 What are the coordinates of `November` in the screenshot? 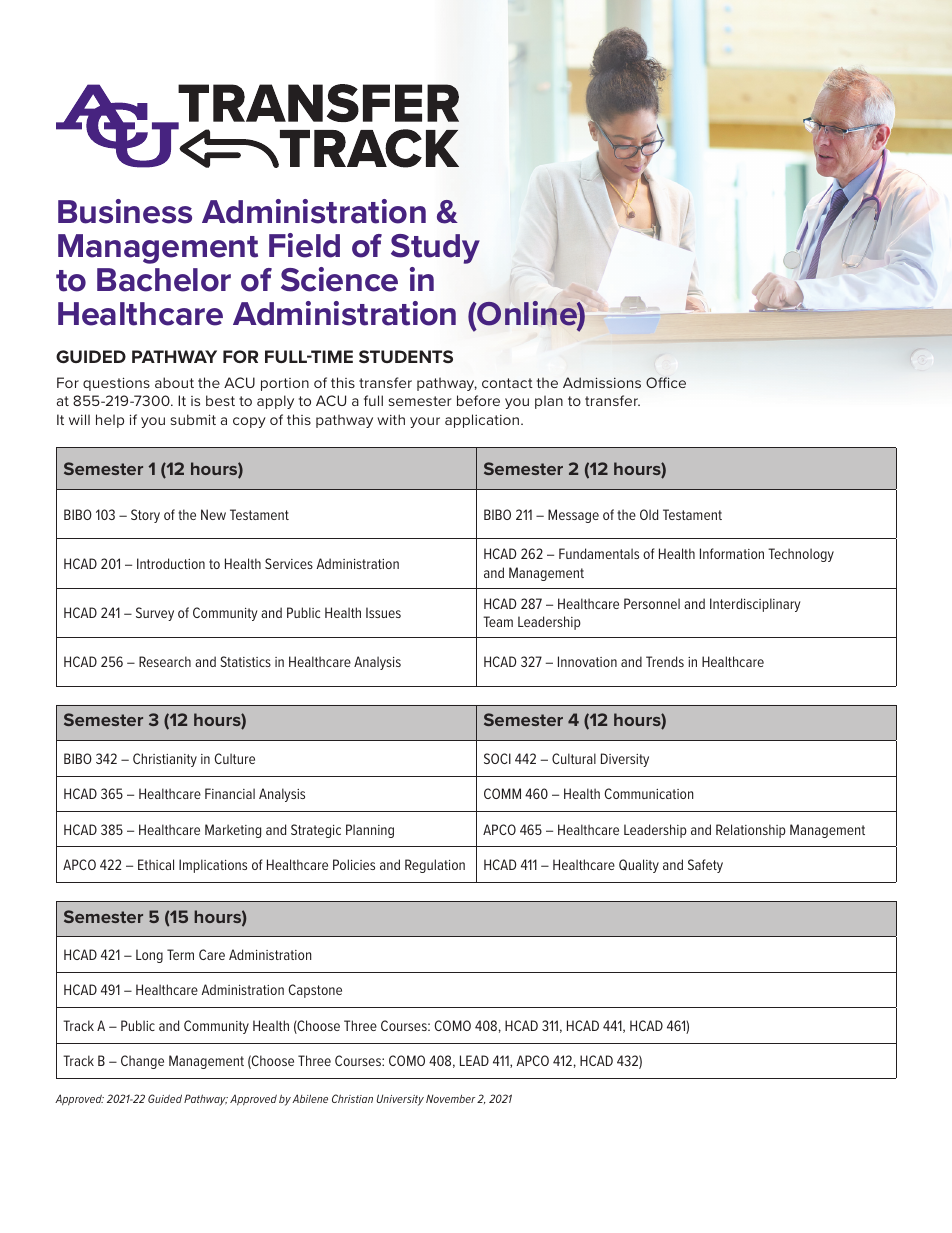 It's located at (450, 1098).
